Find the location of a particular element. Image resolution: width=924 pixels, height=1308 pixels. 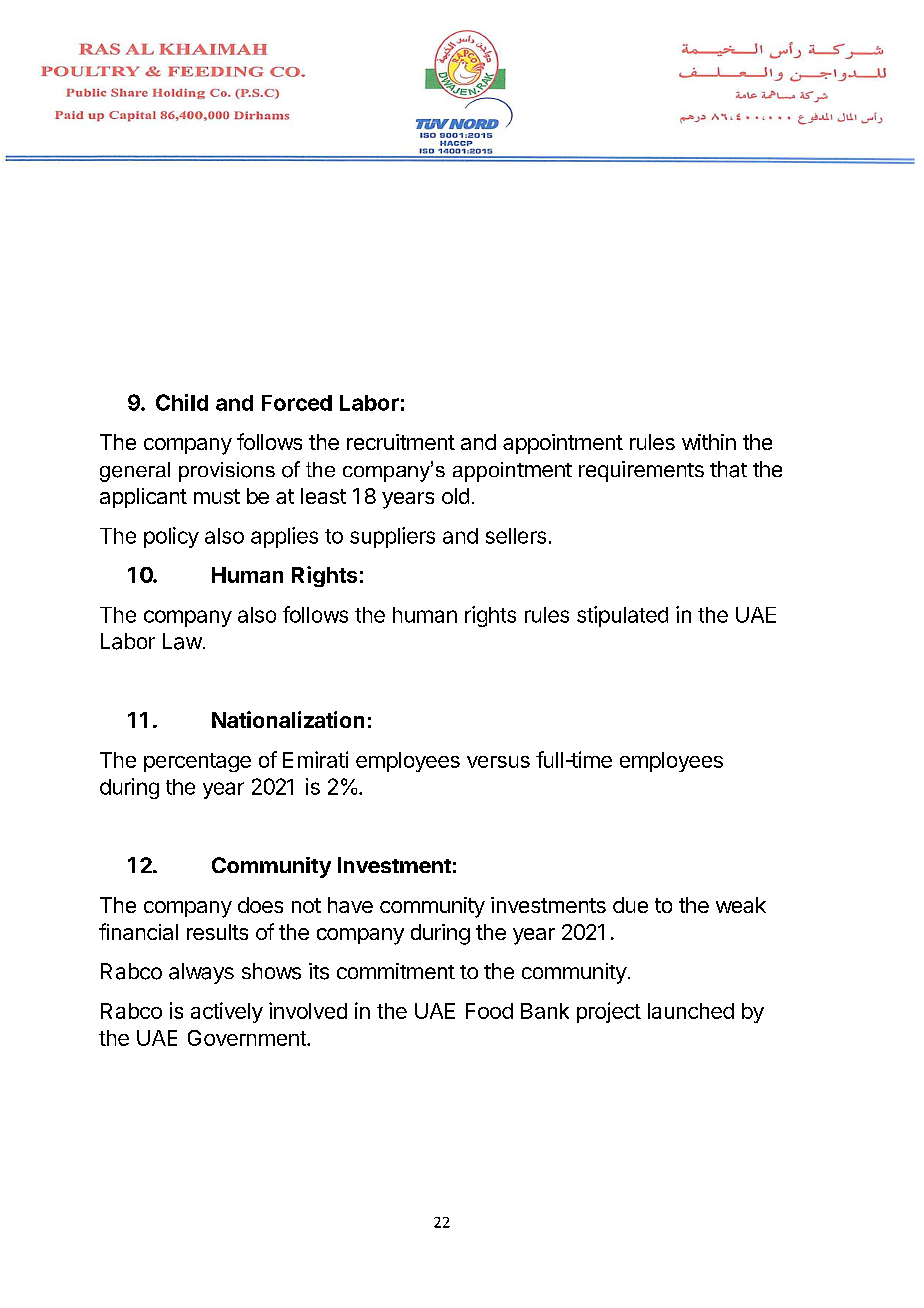

Nationalization is located at coordinates (288, 719).
